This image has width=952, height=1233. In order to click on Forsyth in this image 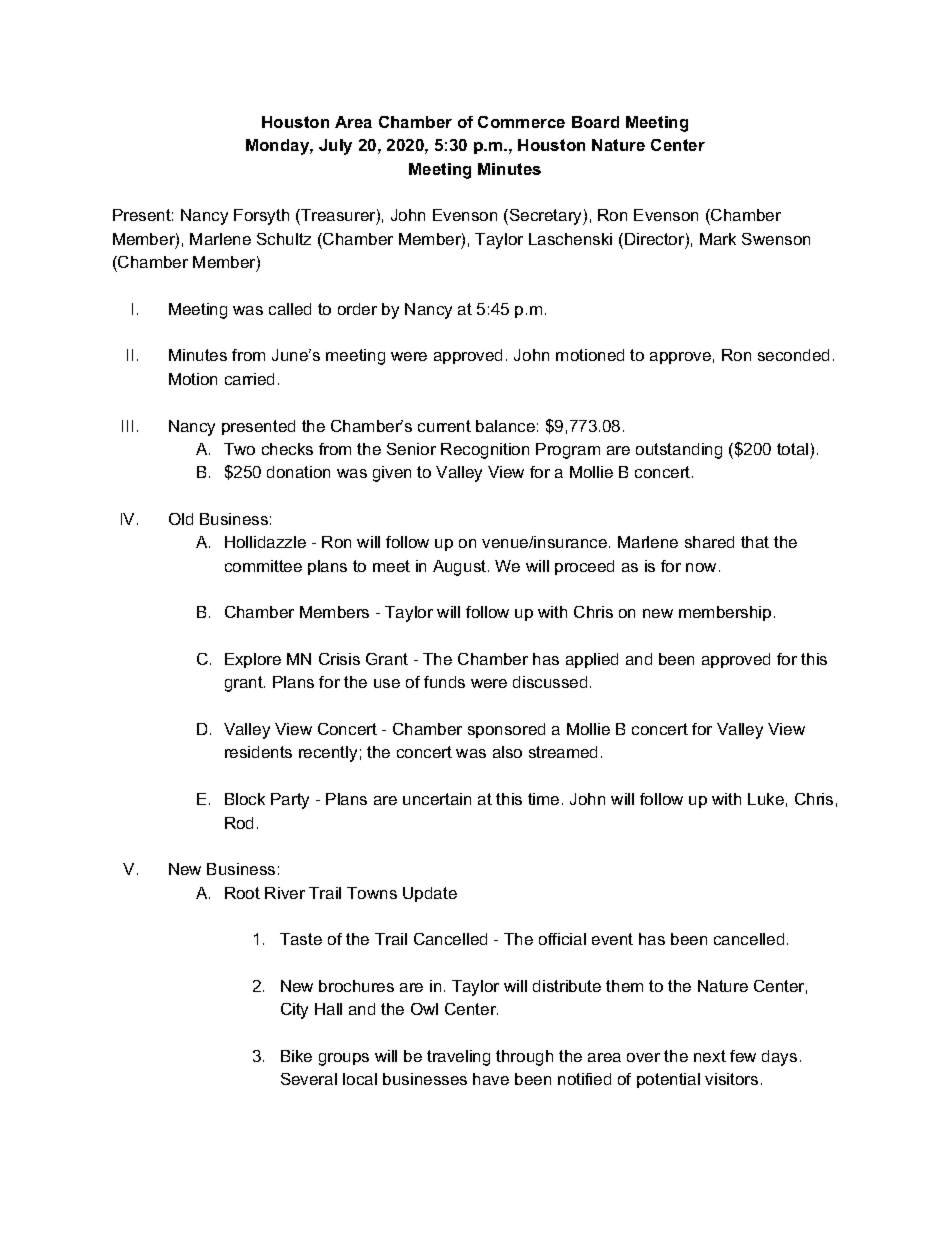, I will do `click(261, 217)`.
